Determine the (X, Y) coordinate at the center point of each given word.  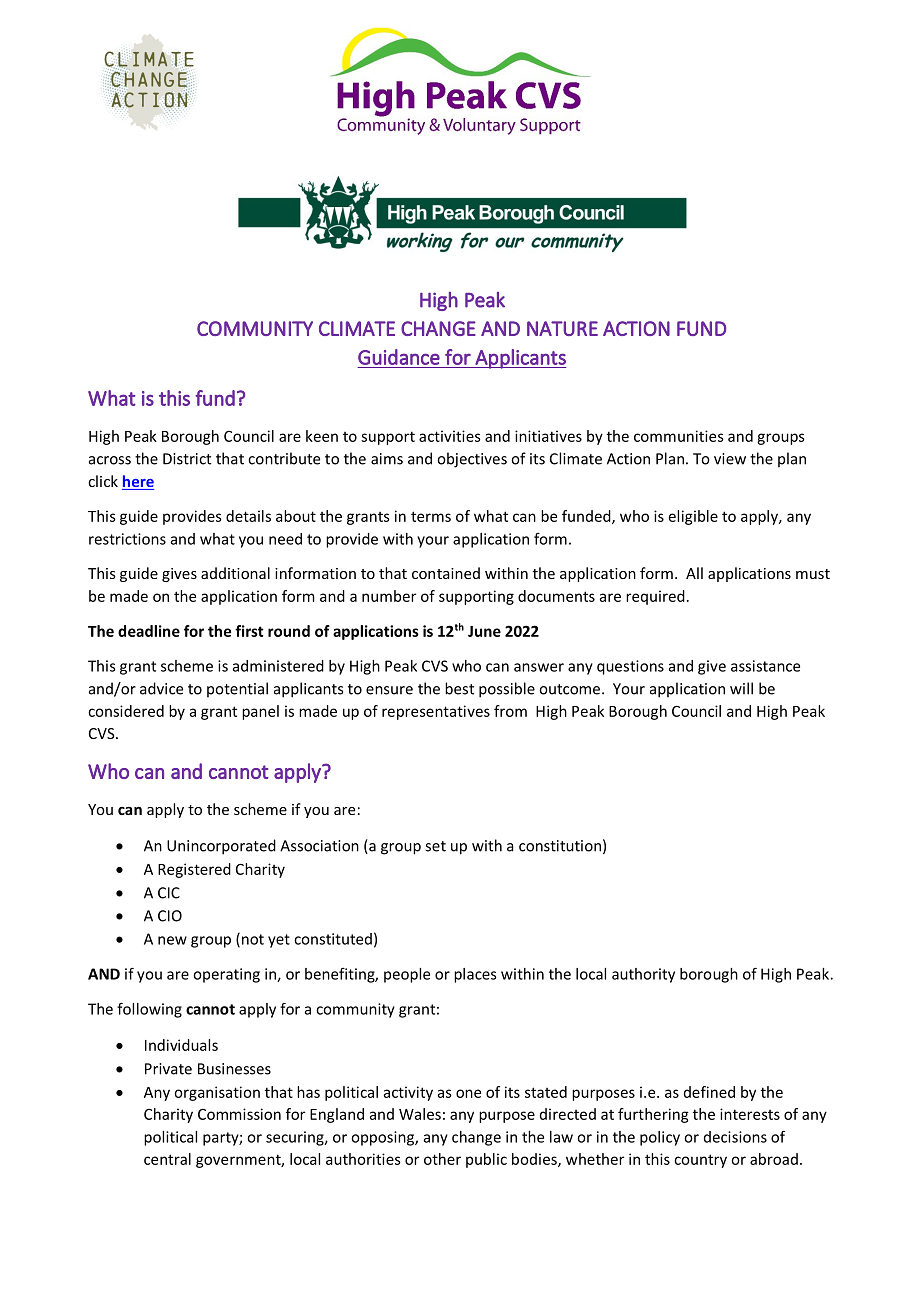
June (484, 631)
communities (679, 436)
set (435, 846)
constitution (560, 846)
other (442, 1159)
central (167, 1159)
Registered (194, 870)
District (187, 459)
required (655, 597)
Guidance (399, 357)
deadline (149, 631)
